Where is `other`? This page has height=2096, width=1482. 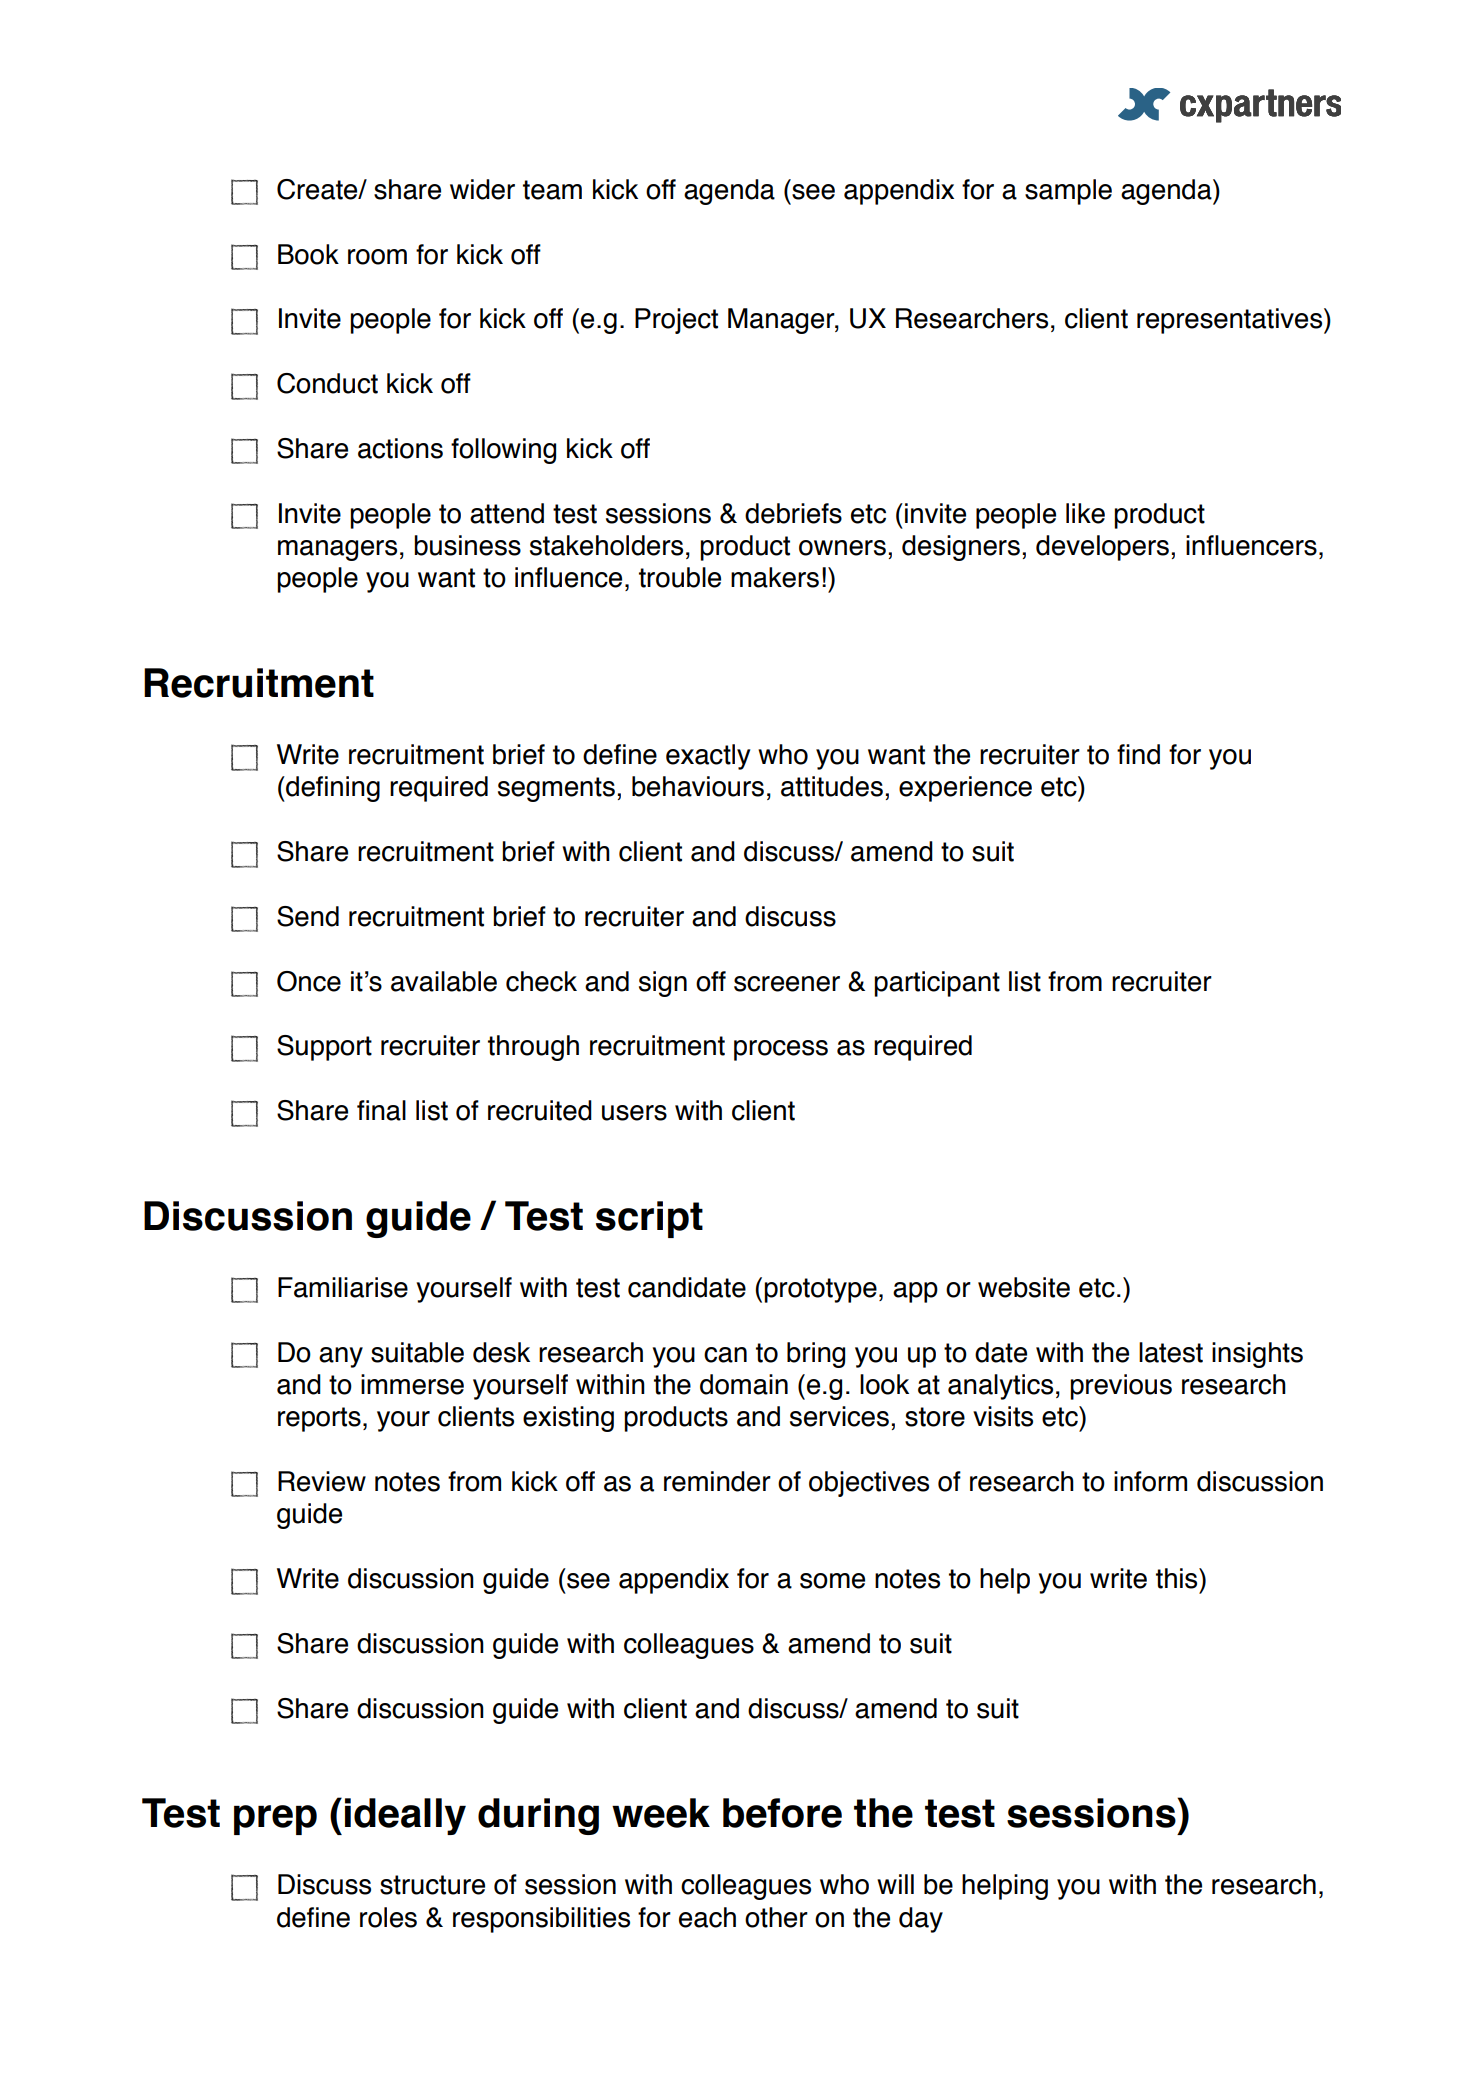
other is located at coordinates (776, 1917).
